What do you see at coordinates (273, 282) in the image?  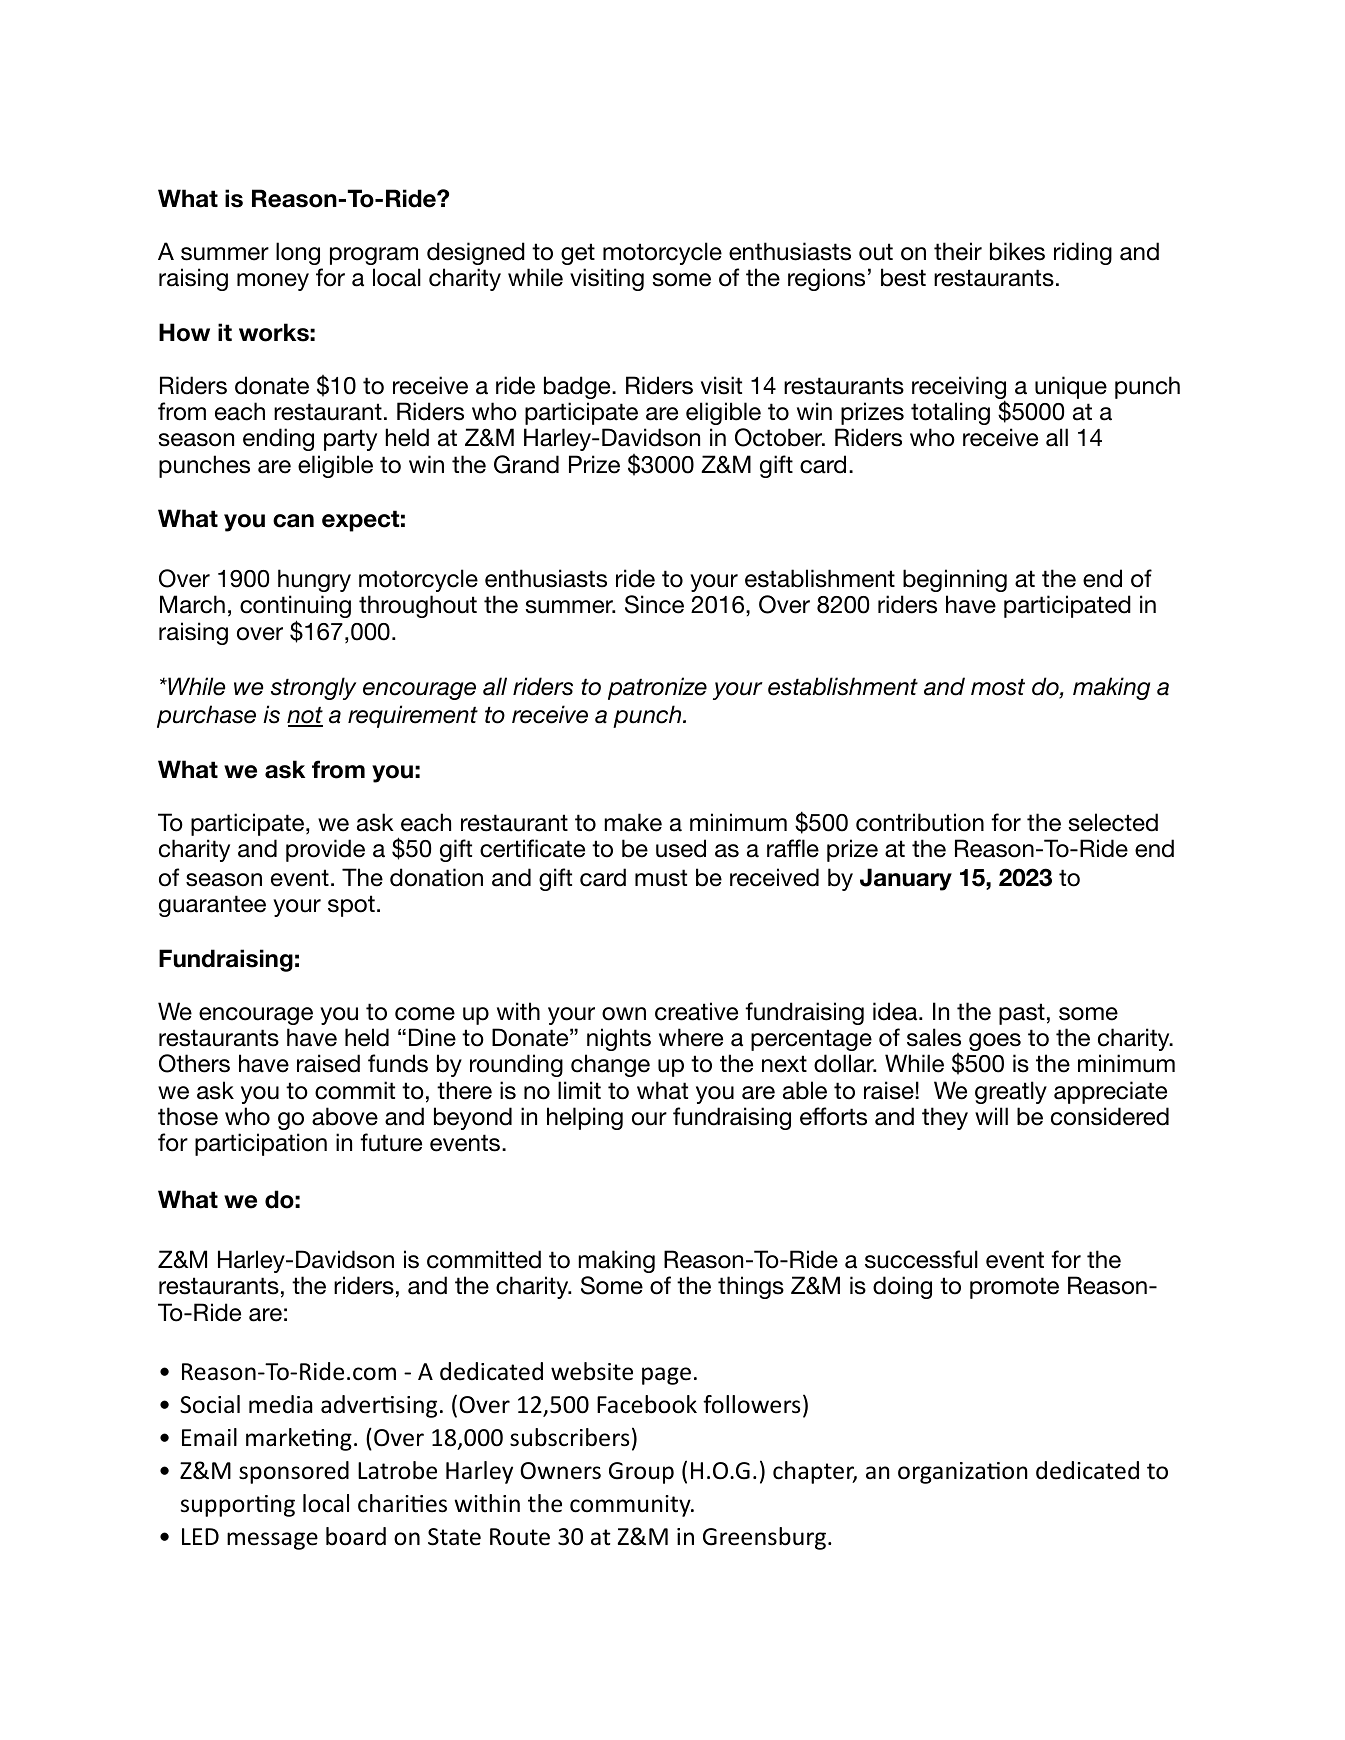 I see `money` at bounding box center [273, 282].
